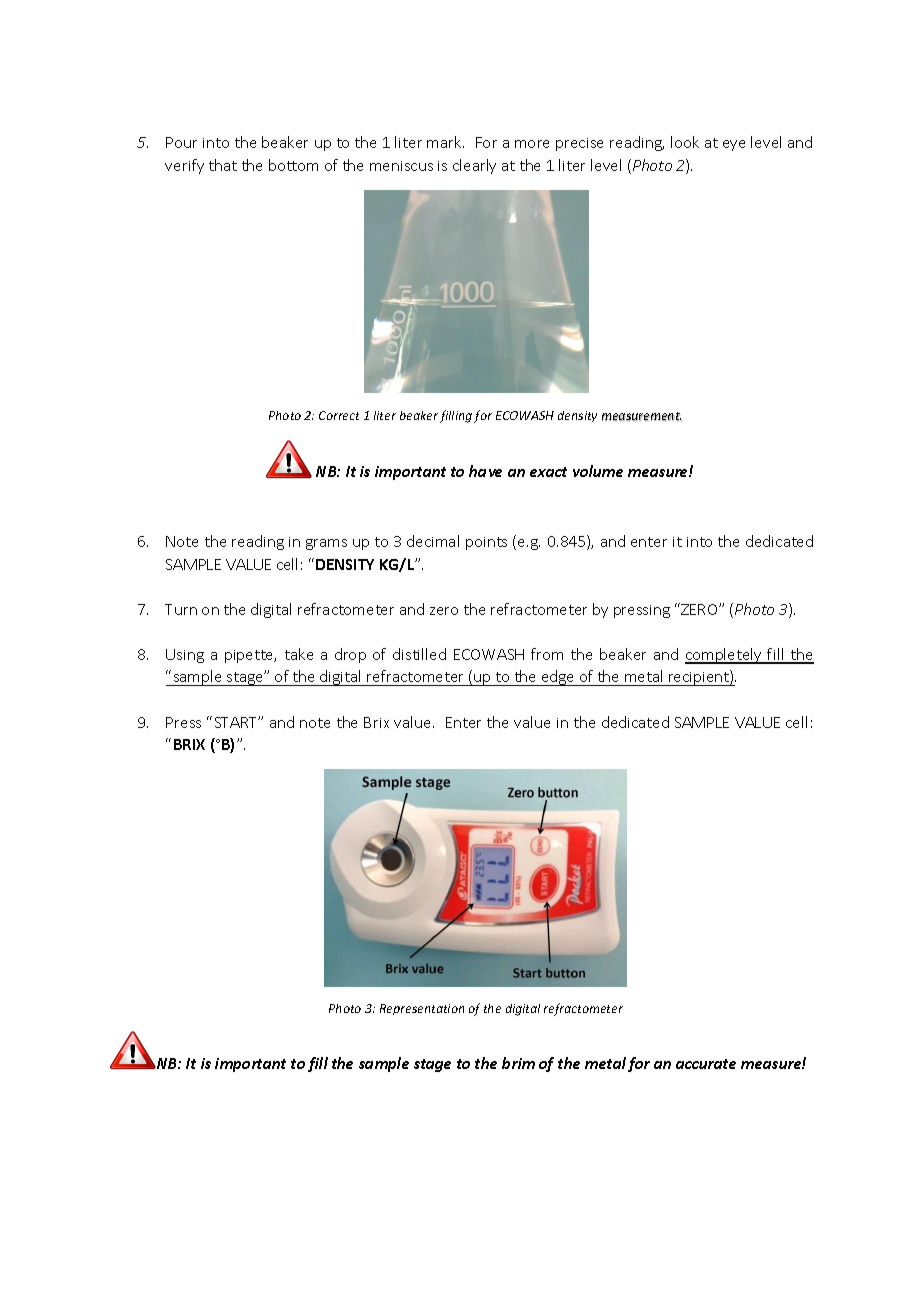 Image resolution: width=924 pixels, height=1308 pixels. Describe the element at coordinates (181, 609) in the screenshot. I see `Turn` at that location.
